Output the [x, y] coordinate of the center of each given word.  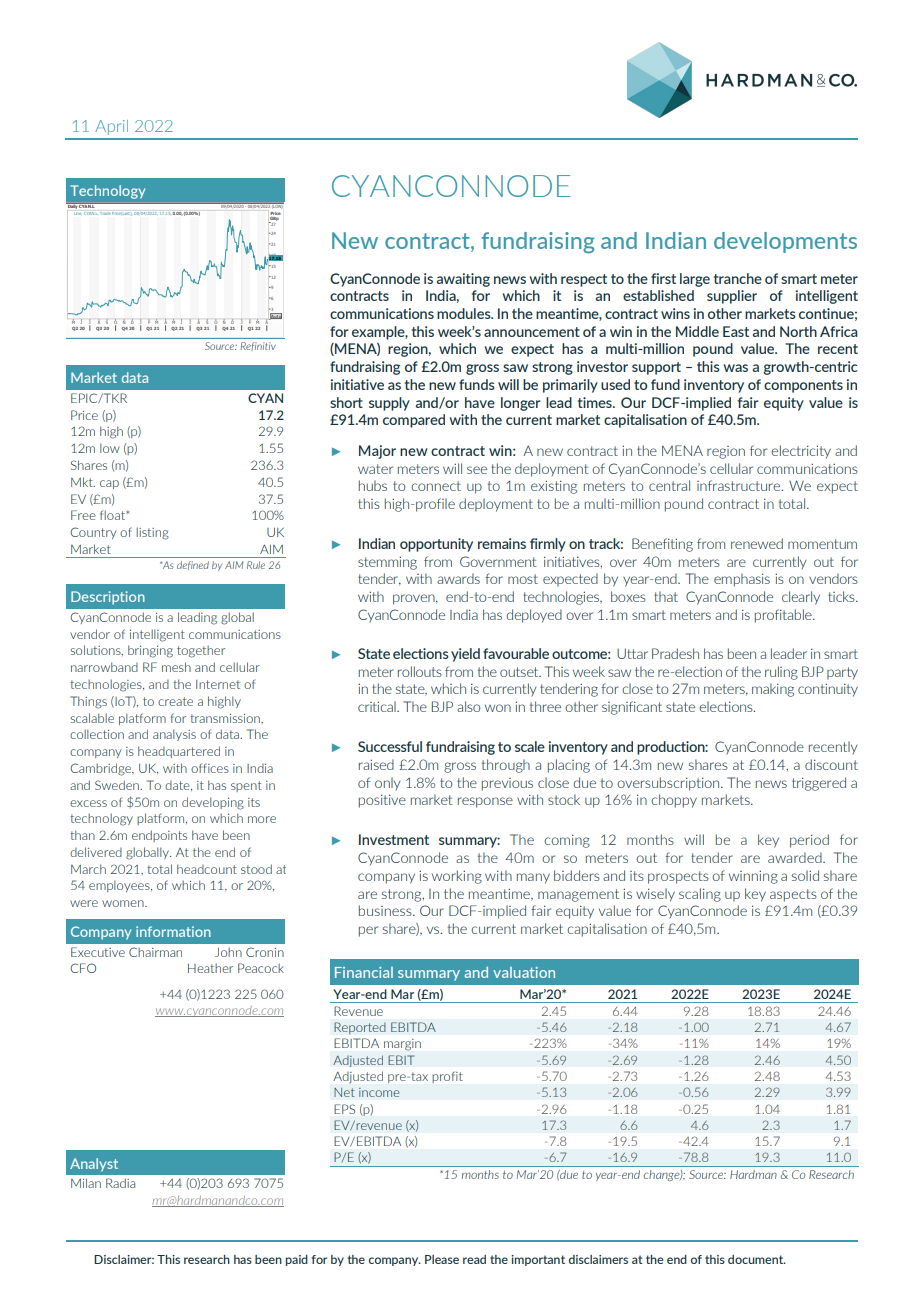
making [773, 690]
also [468, 706]
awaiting [463, 280]
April [111, 127]
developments [785, 242]
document [757, 1259]
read [474, 1259]
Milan [86, 1183]
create [175, 701]
